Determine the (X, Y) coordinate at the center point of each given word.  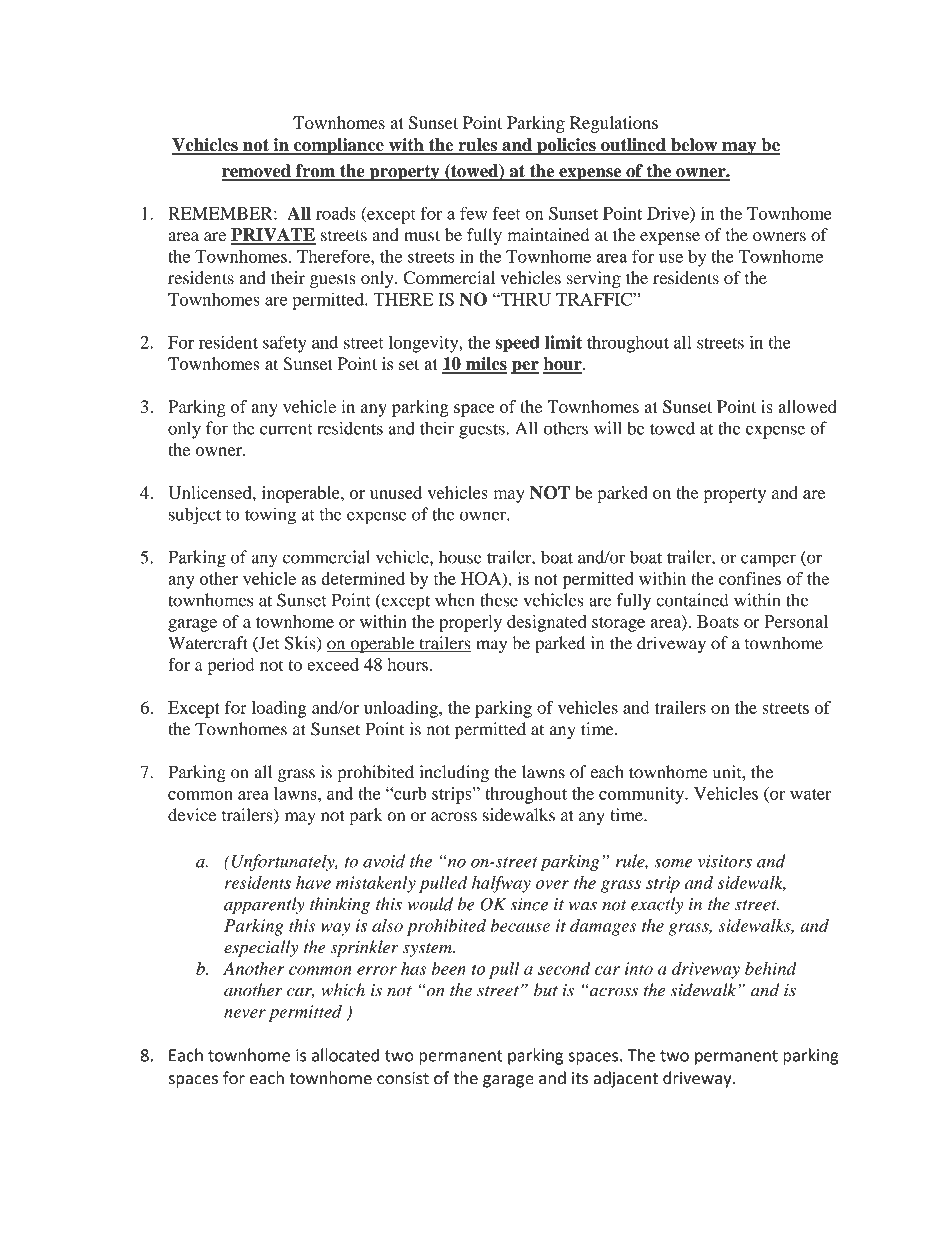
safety (284, 344)
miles (485, 365)
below (694, 146)
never (245, 1013)
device (192, 815)
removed (257, 172)
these (499, 600)
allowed (807, 406)
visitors (725, 861)
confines (750, 578)
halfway (501, 884)
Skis (301, 644)
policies (566, 146)
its (580, 1078)
